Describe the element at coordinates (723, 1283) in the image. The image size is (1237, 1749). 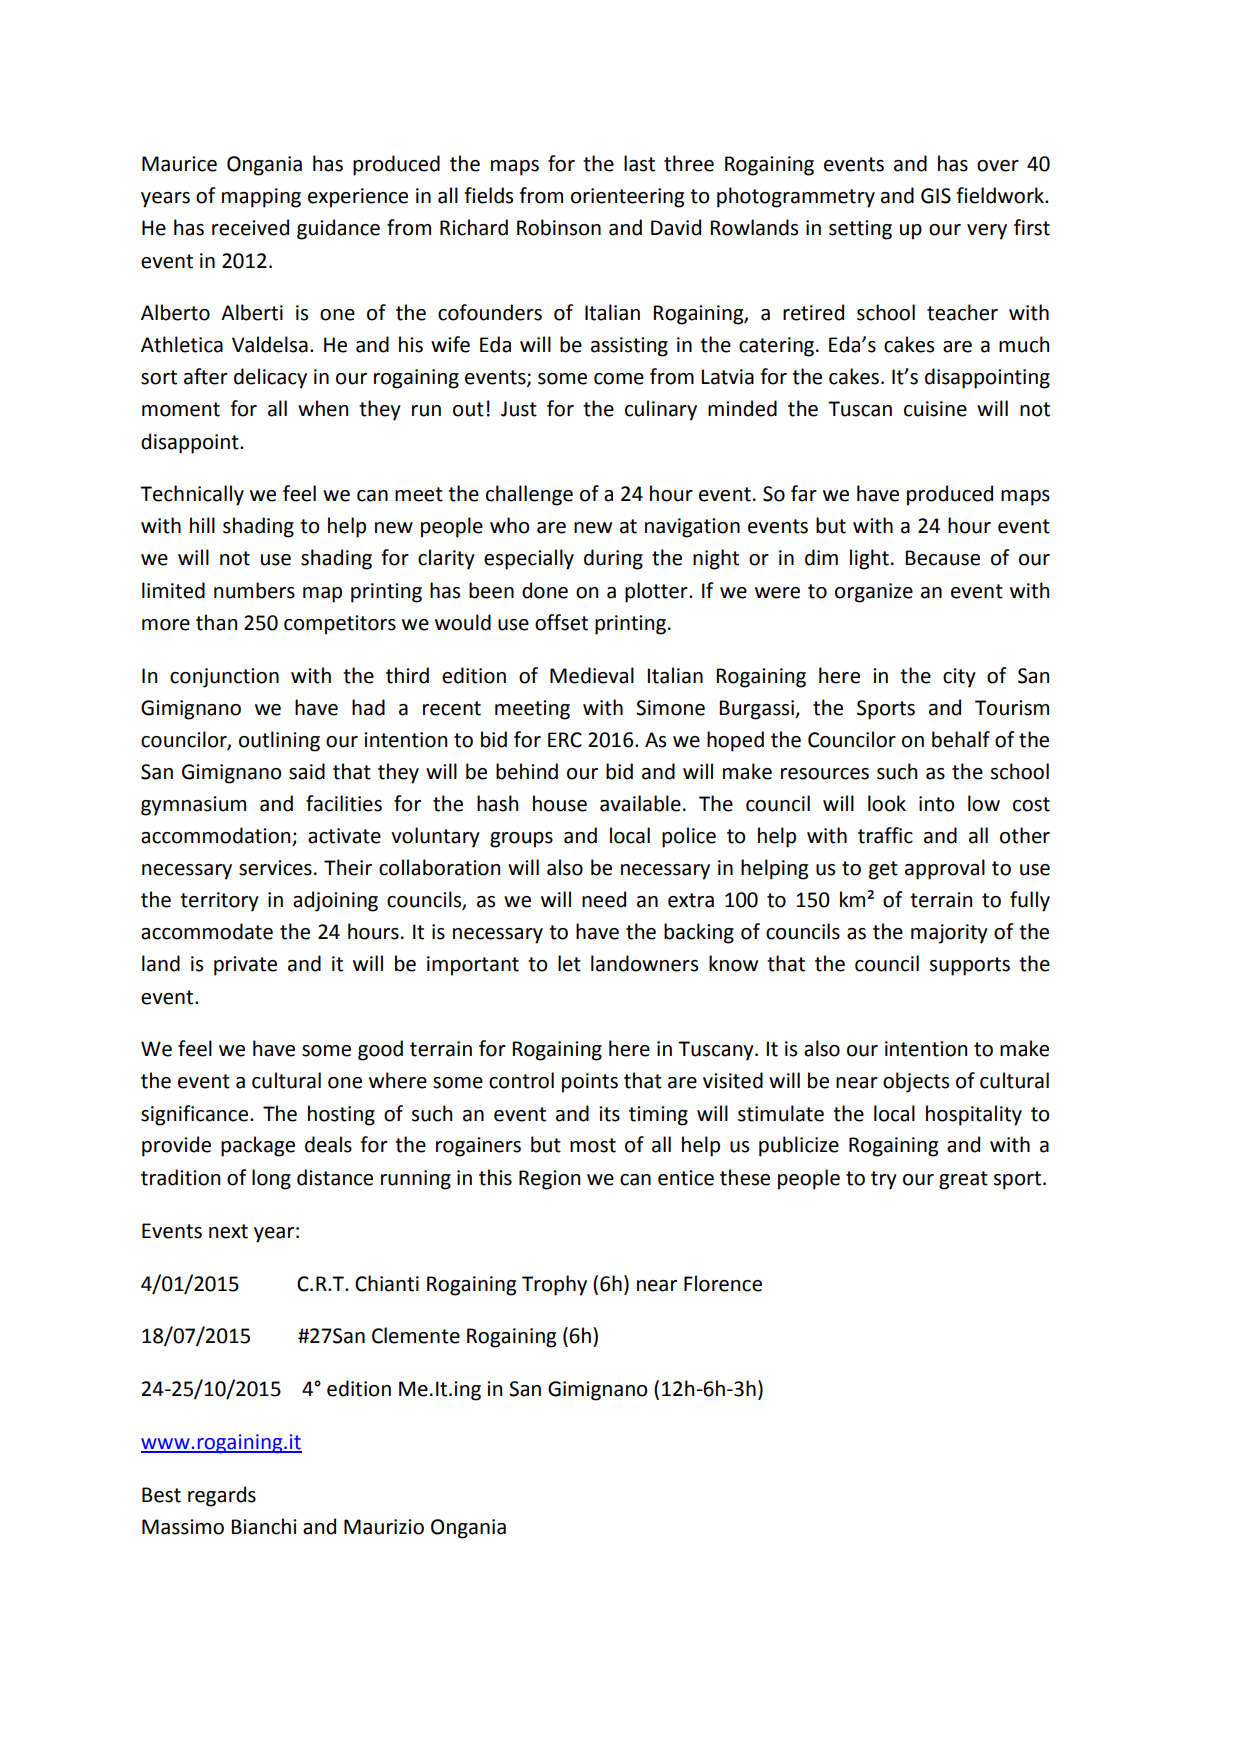
I see `Florence` at that location.
